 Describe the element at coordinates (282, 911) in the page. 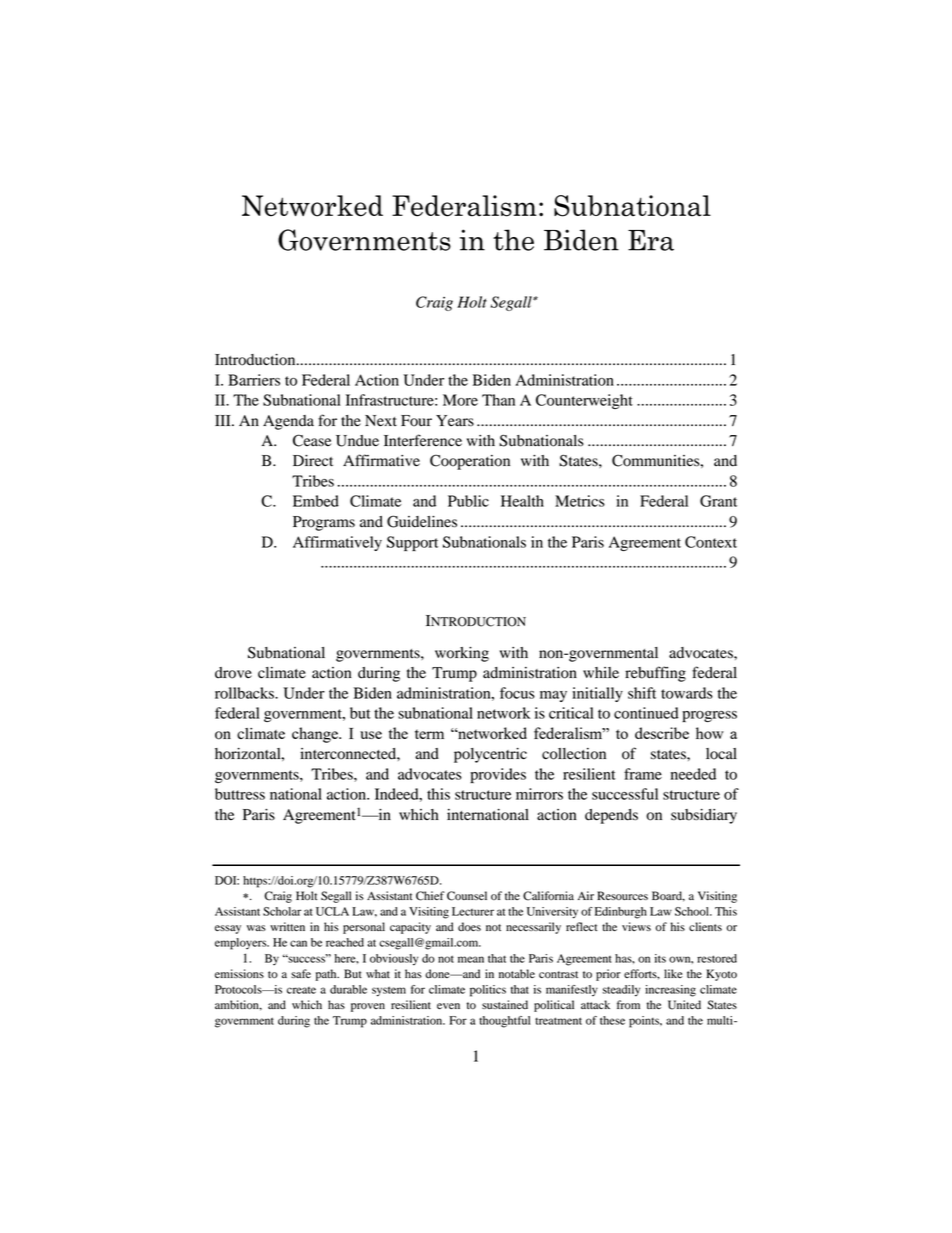

I see `Scholar` at that location.
